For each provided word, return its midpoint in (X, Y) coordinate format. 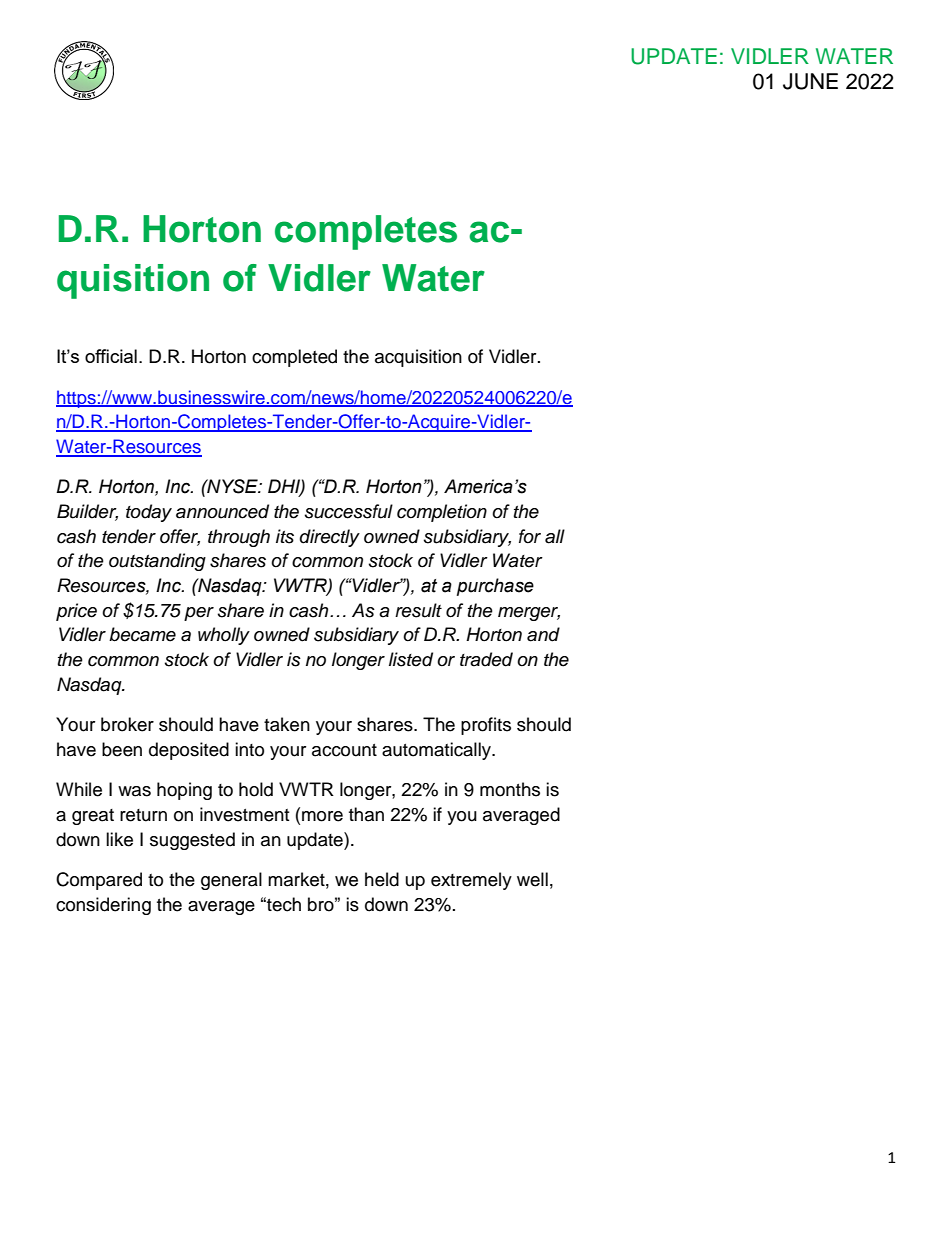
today (149, 513)
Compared (99, 881)
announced (222, 511)
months (510, 789)
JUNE (810, 81)
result (418, 610)
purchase (495, 587)
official (111, 356)
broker (127, 724)
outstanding (157, 562)
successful (349, 511)
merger (529, 614)
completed (294, 358)
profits (486, 726)
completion (442, 513)
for (530, 536)
